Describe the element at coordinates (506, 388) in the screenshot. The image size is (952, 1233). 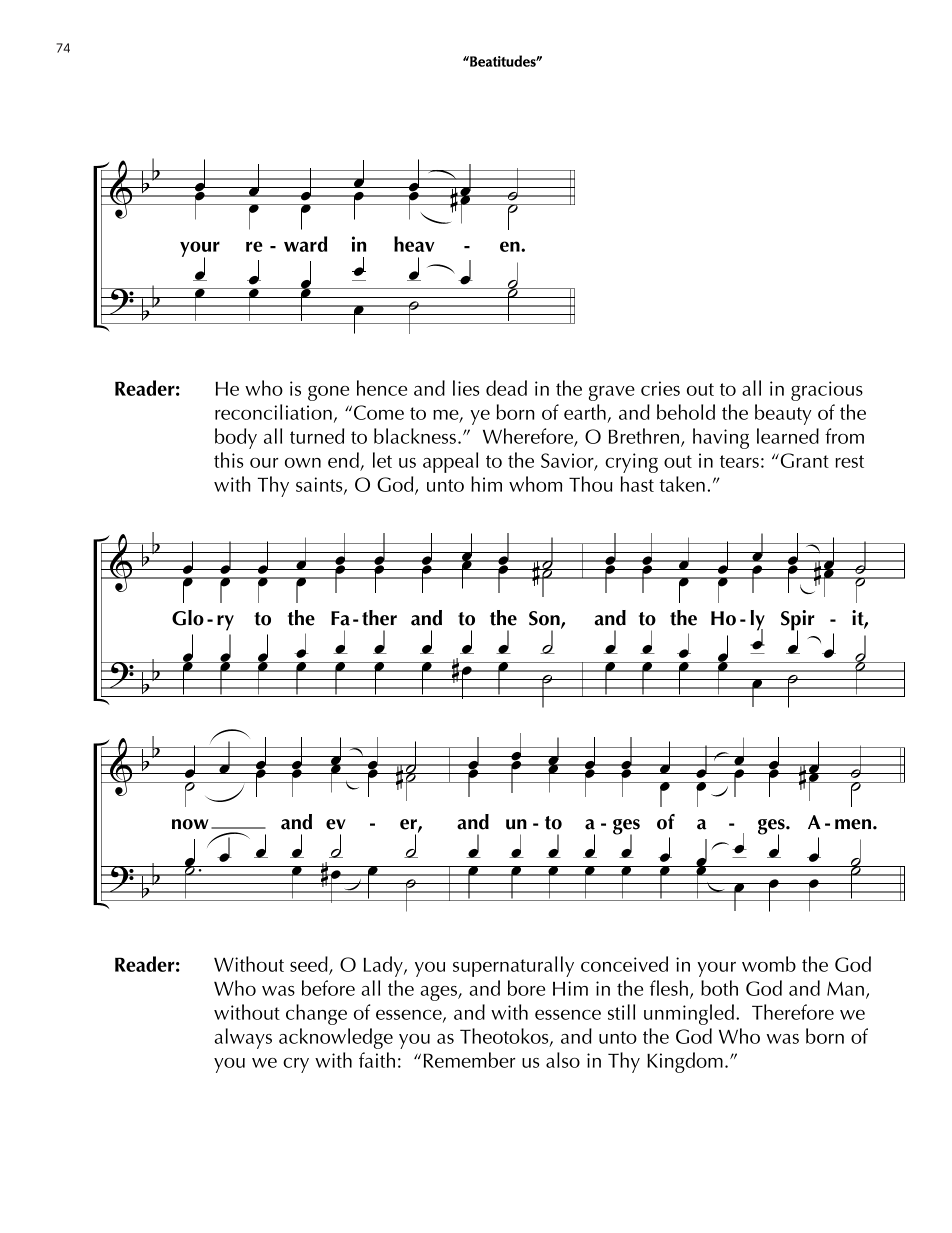
I see `dead` at that location.
